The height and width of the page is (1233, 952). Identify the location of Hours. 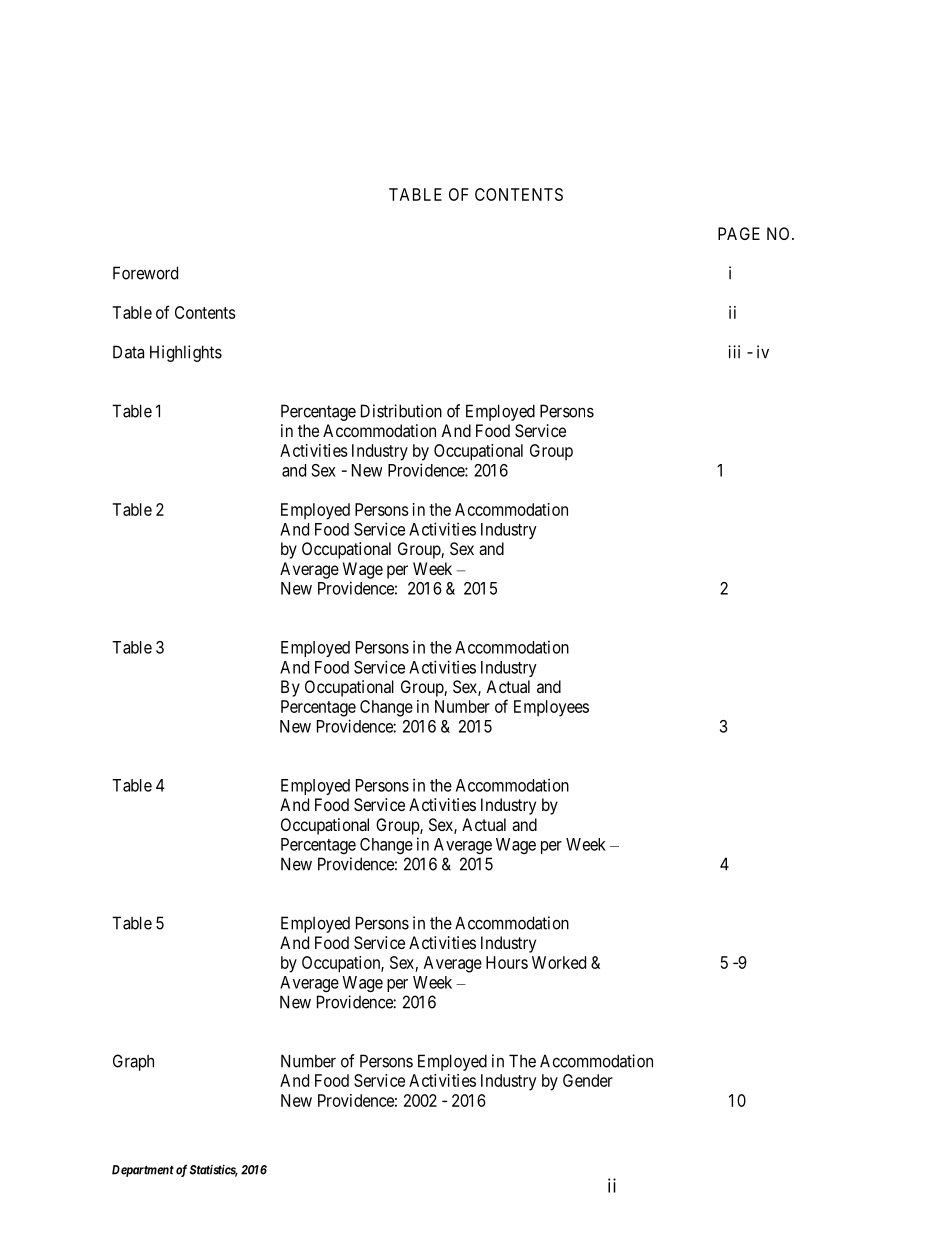
(507, 962).
